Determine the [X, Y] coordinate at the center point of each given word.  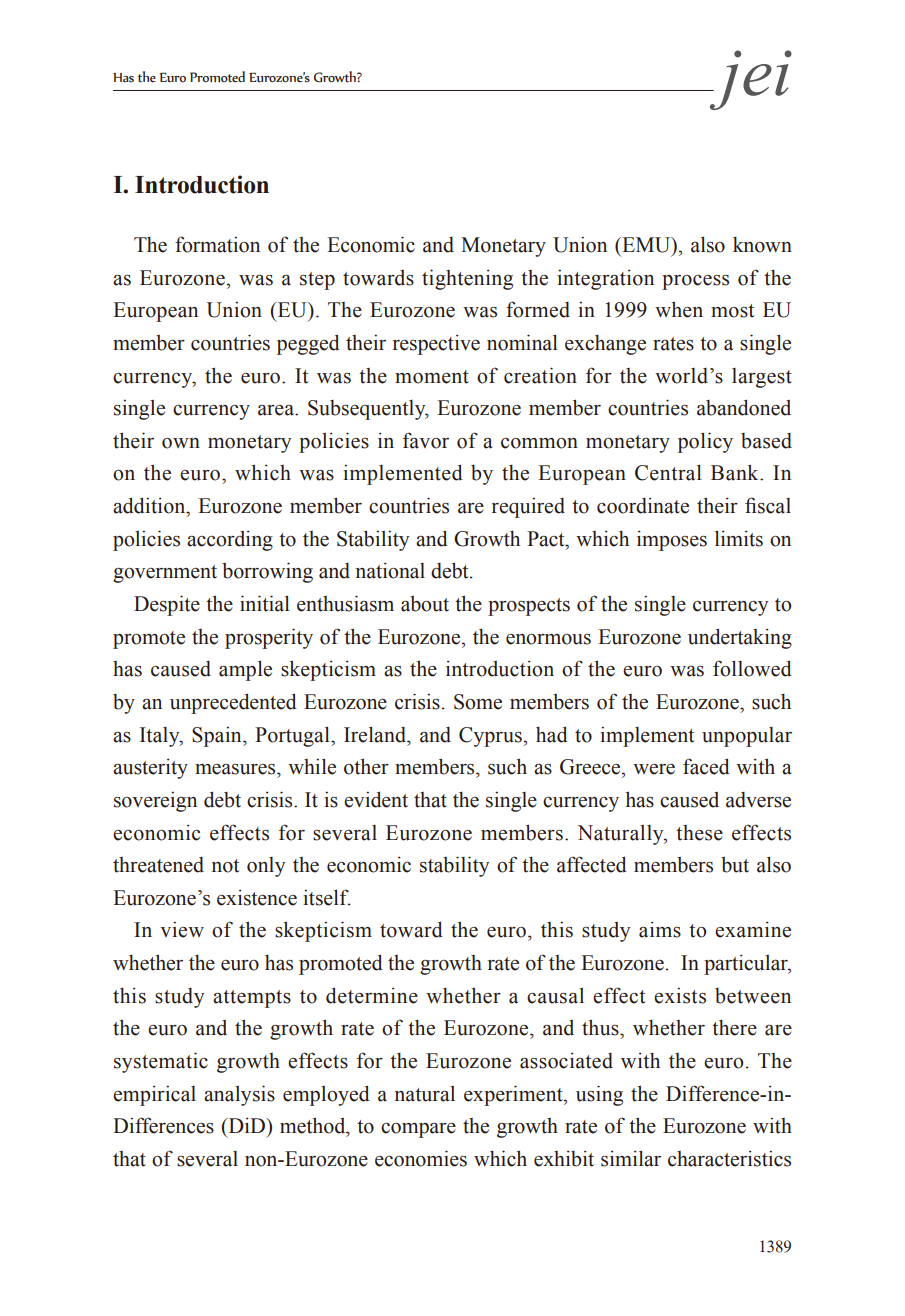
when [679, 309]
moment [432, 377]
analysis [239, 1095]
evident [376, 799]
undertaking [740, 638]
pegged [308, 344]
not [225, 866]
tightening [467, 279]
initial [265, 603]
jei [749, 80]
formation [217, 244]
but [735, 865]
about [425, 604]
